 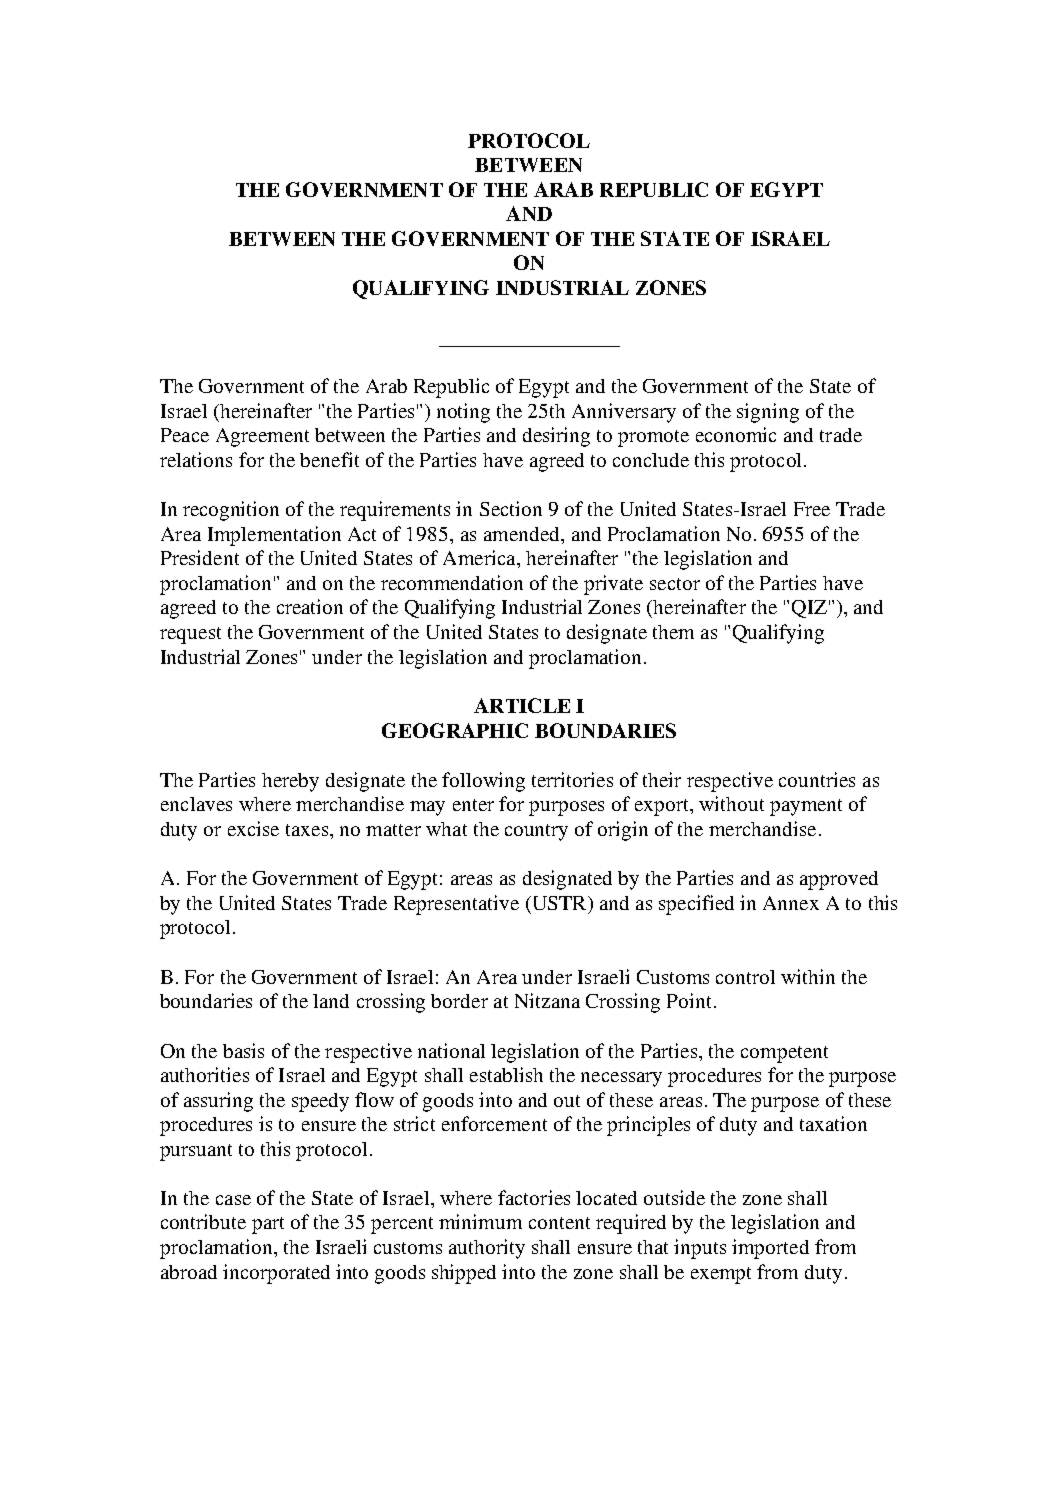 I want to click on economic, so click(x=736, y=434).
